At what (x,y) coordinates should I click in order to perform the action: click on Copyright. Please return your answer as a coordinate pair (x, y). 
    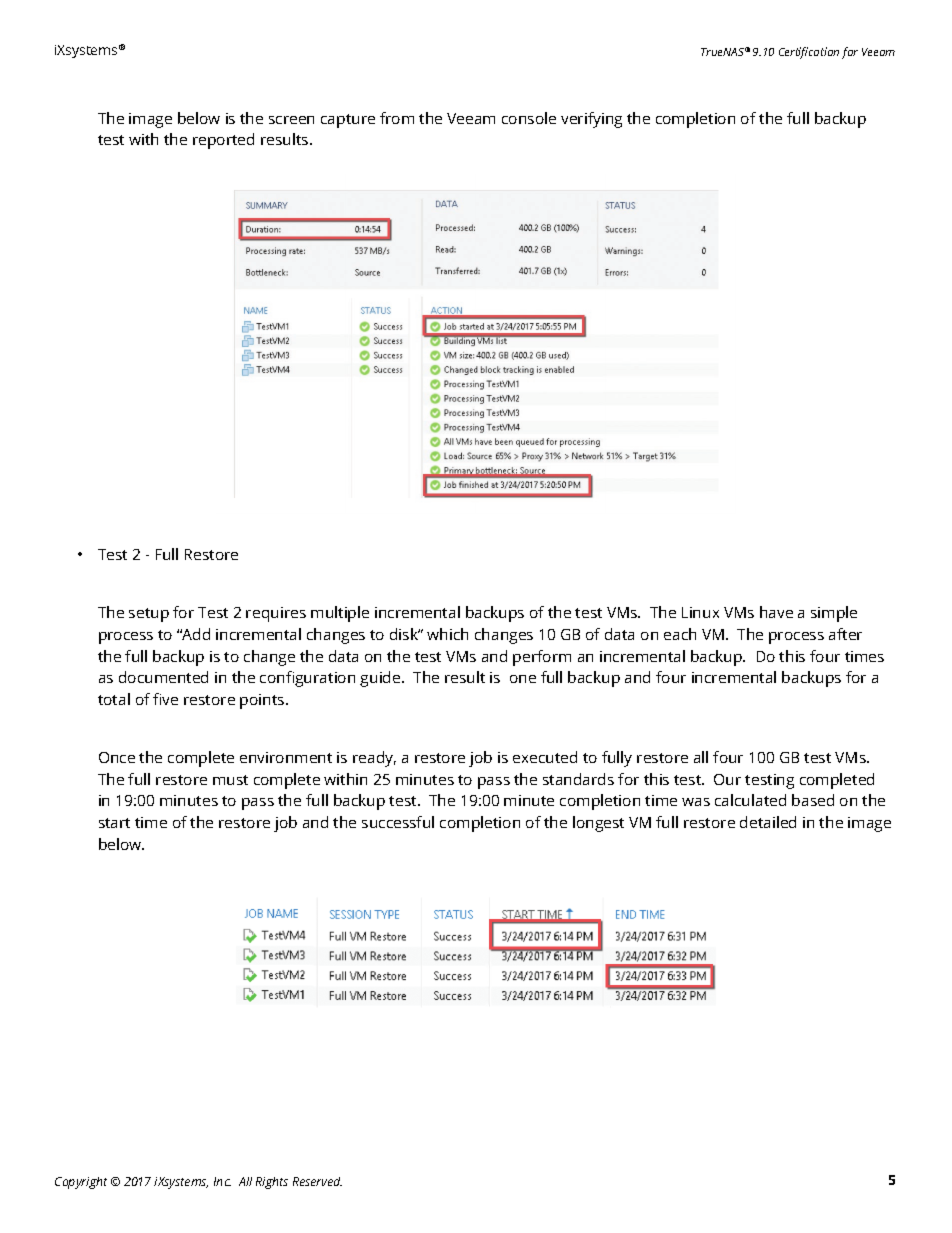
    Looking at the image, I should click on (81, 1183).
